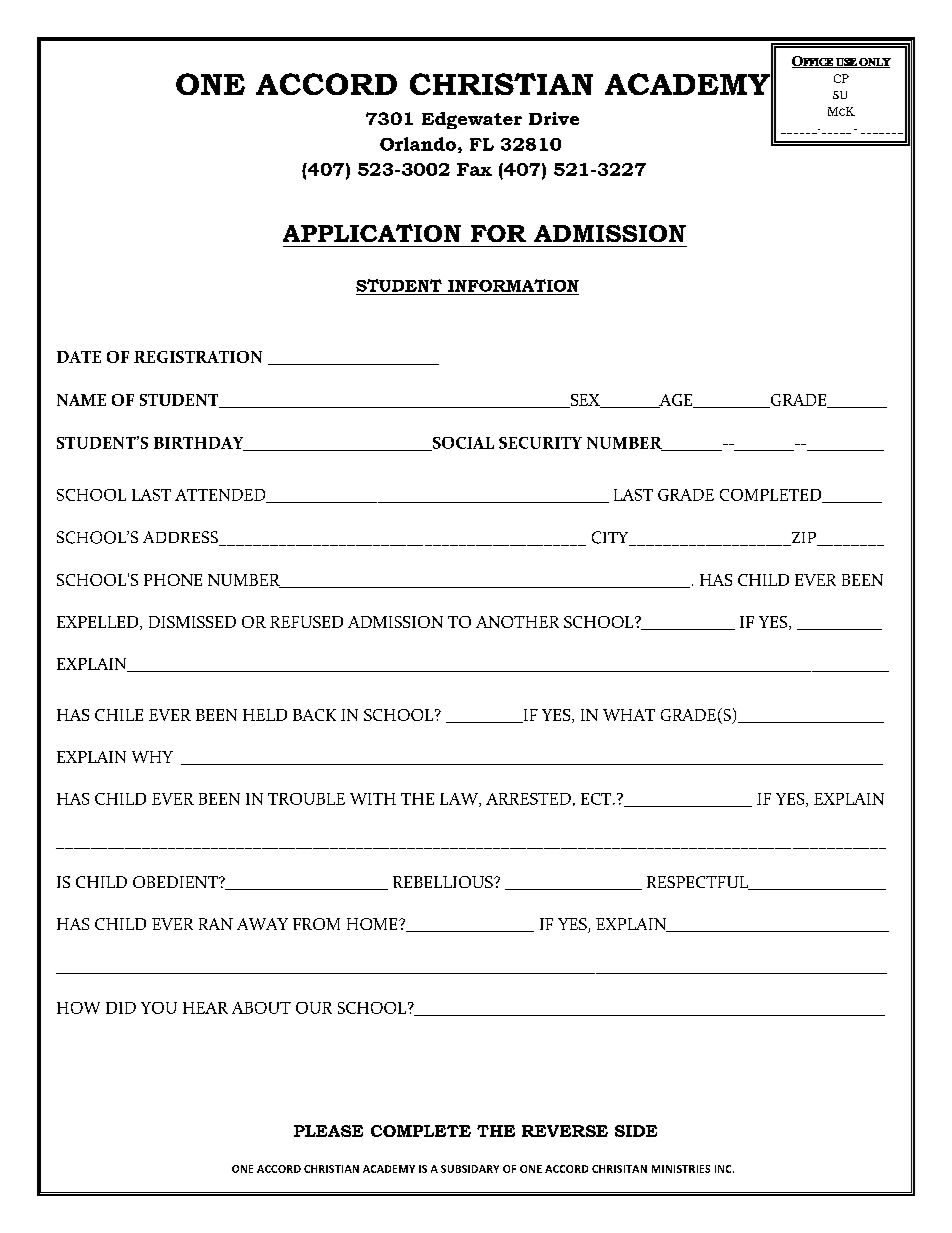 The height and width of the screenshot is (1233, 952). I want to click on Edgewater, so click(472, 120).
